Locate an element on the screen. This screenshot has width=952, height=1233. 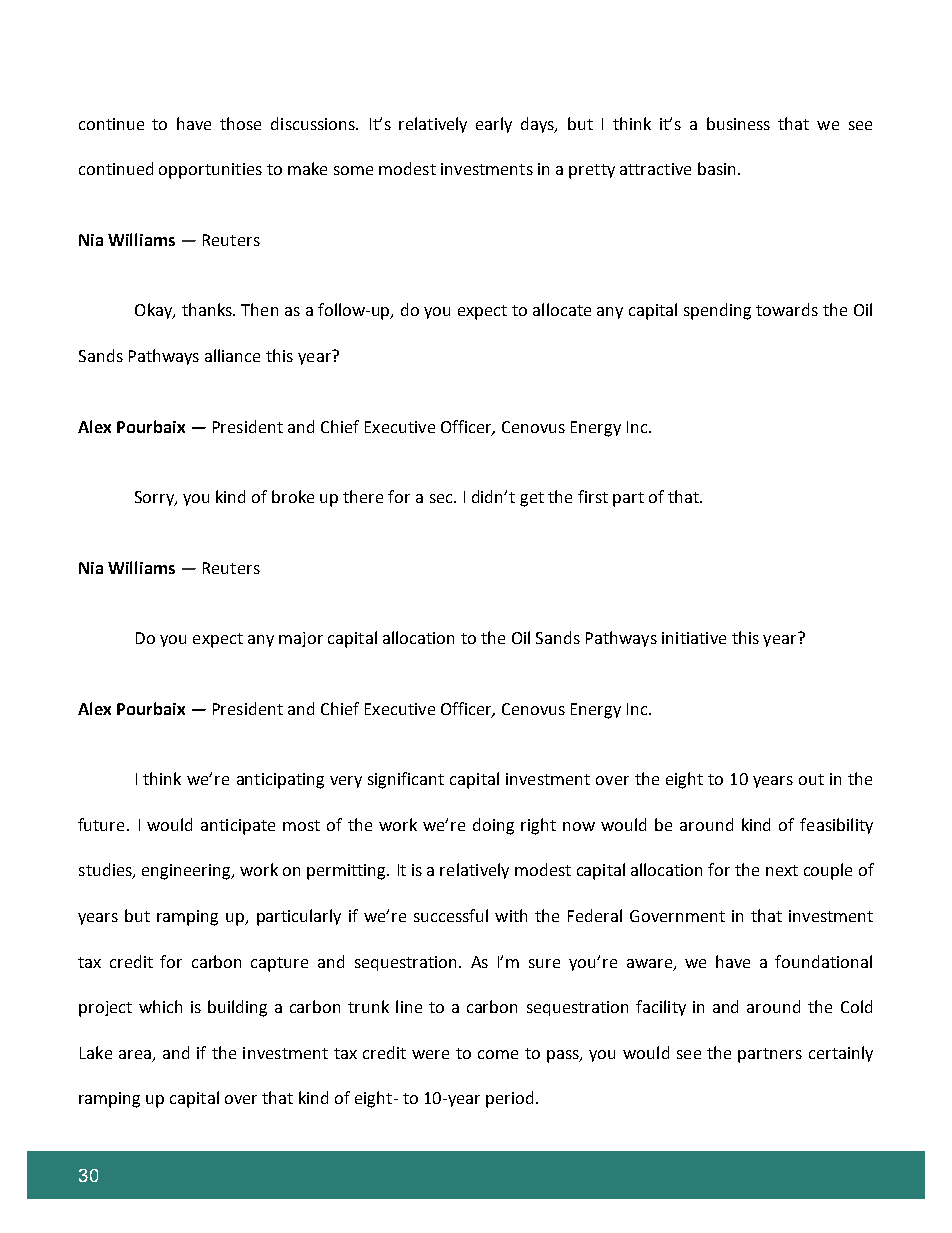
business is located at coordinates (738, 123).
